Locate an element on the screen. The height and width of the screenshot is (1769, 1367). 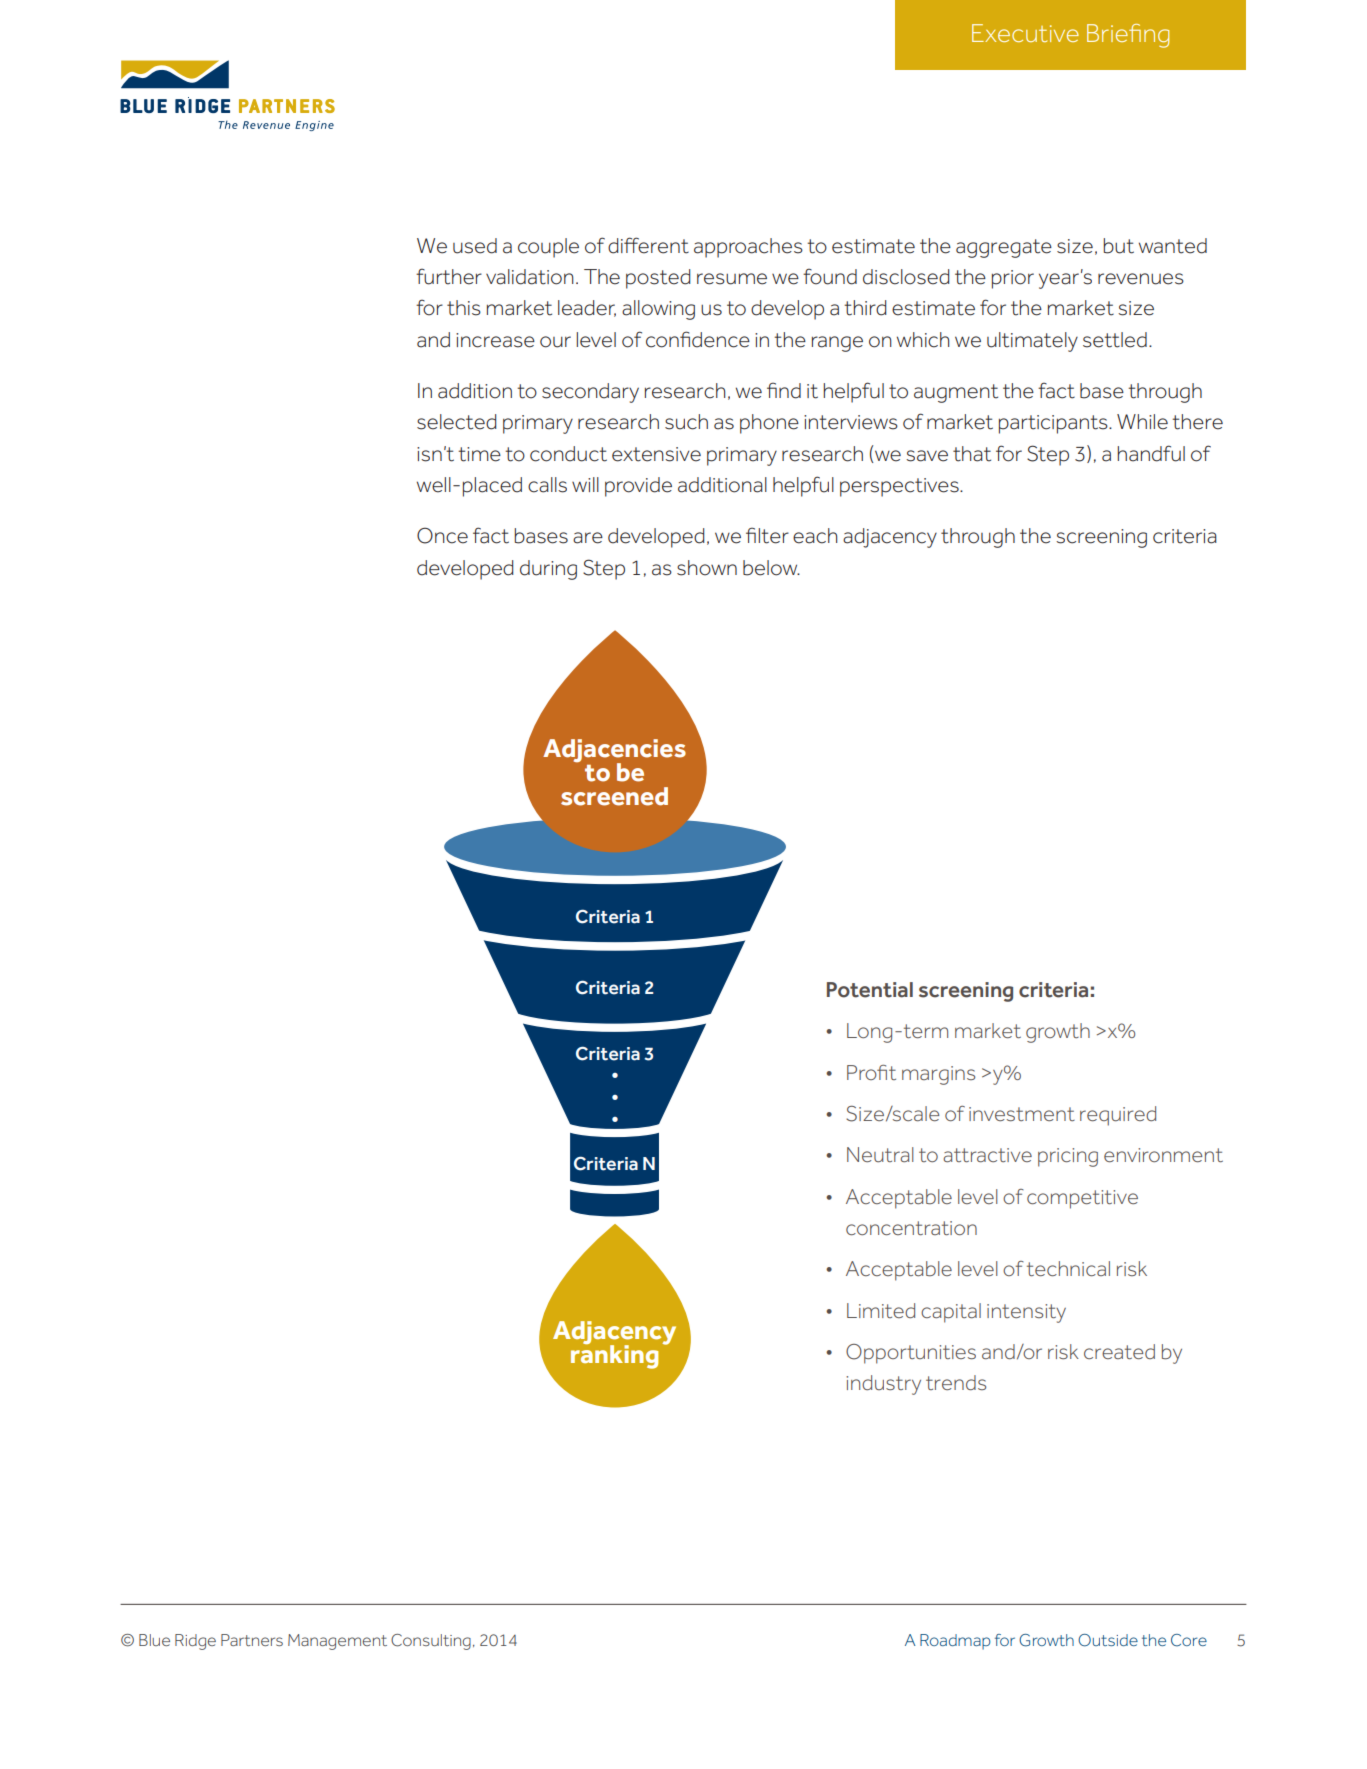
screened is located at coordinates (614, 796).
